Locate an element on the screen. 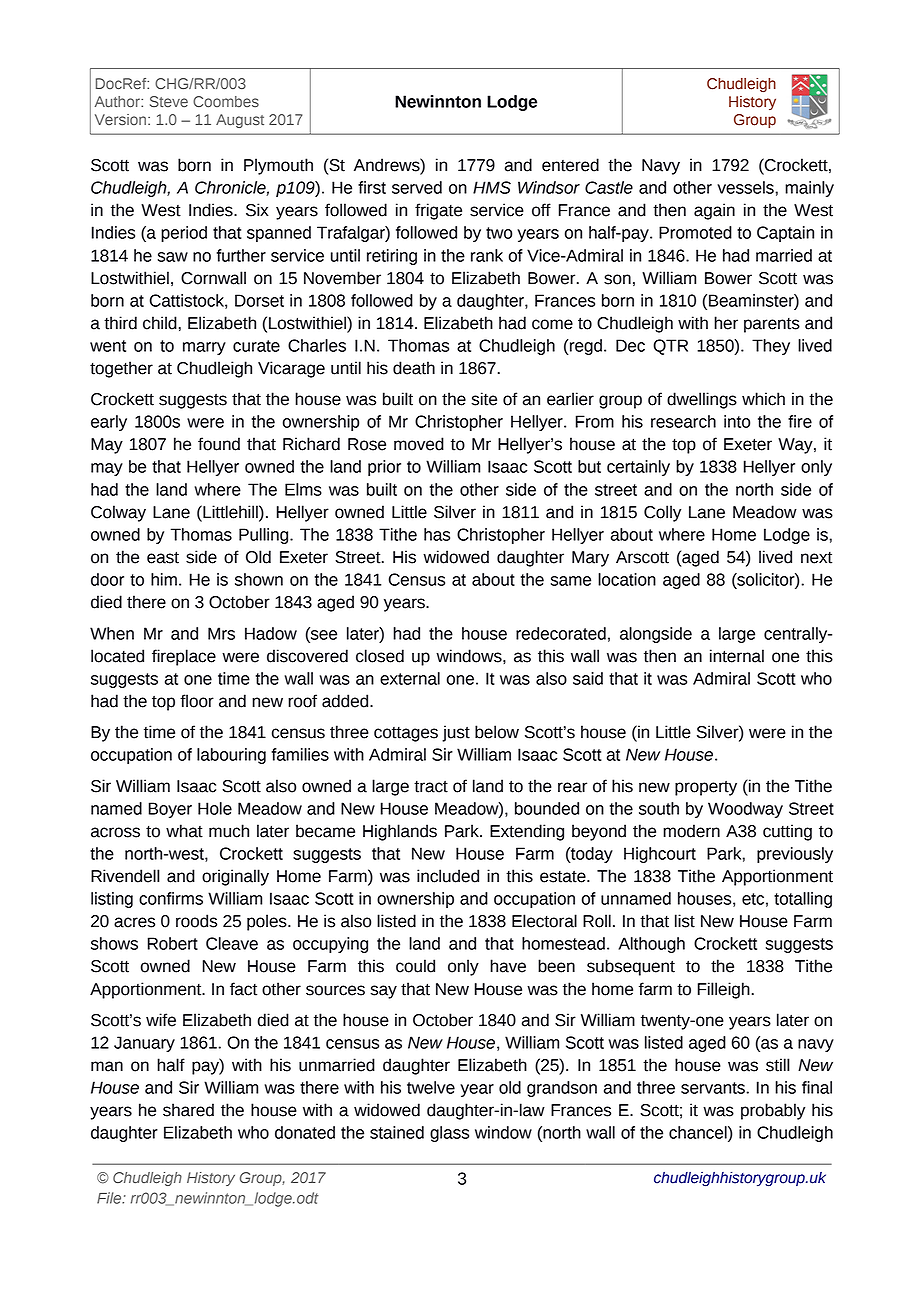 This screenshot has width=924, height=1308. dwellings is located at coordinates (702, 400).
